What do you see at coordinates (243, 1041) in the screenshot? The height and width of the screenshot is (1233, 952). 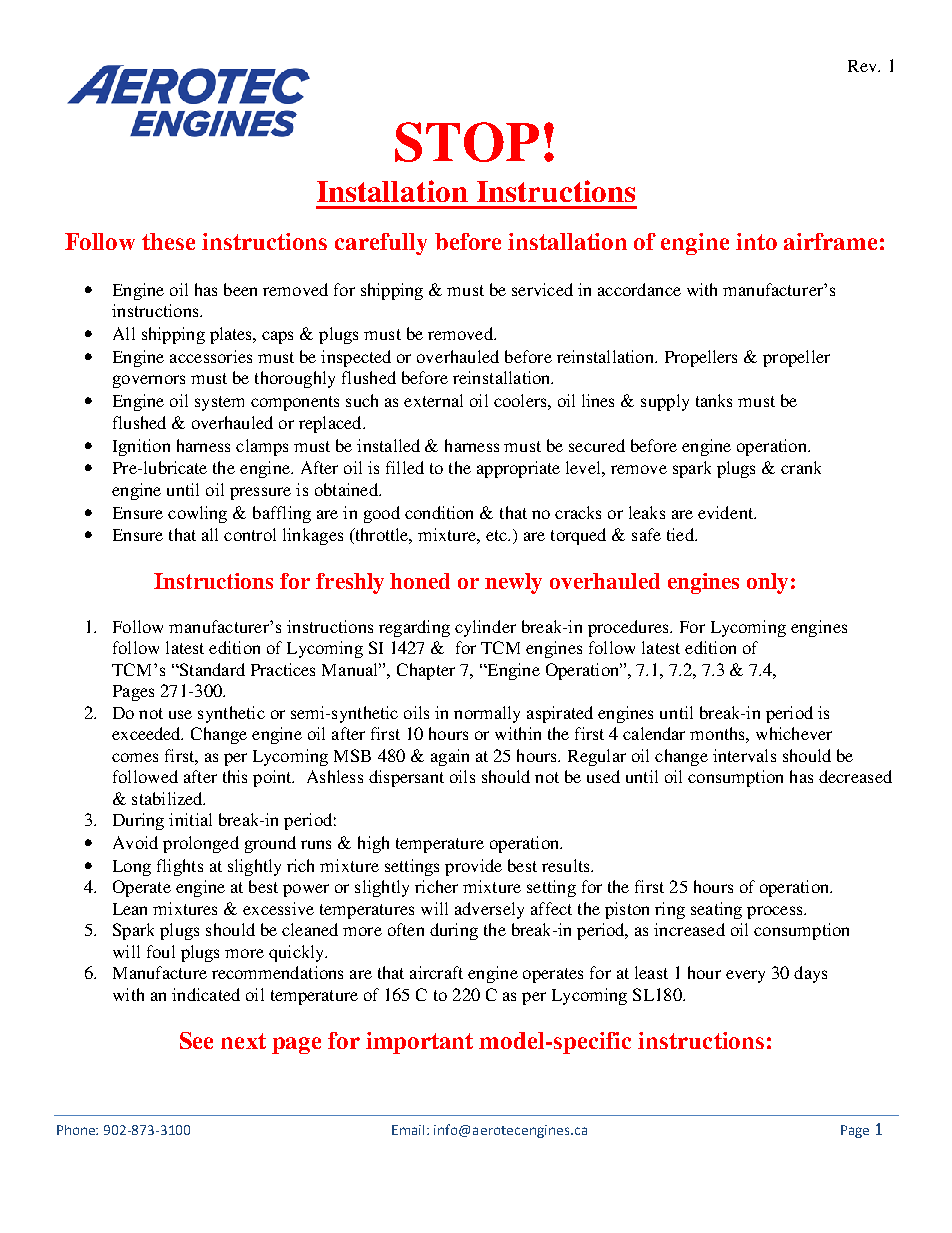 I see `next` at bounding box center [243, 1041].
